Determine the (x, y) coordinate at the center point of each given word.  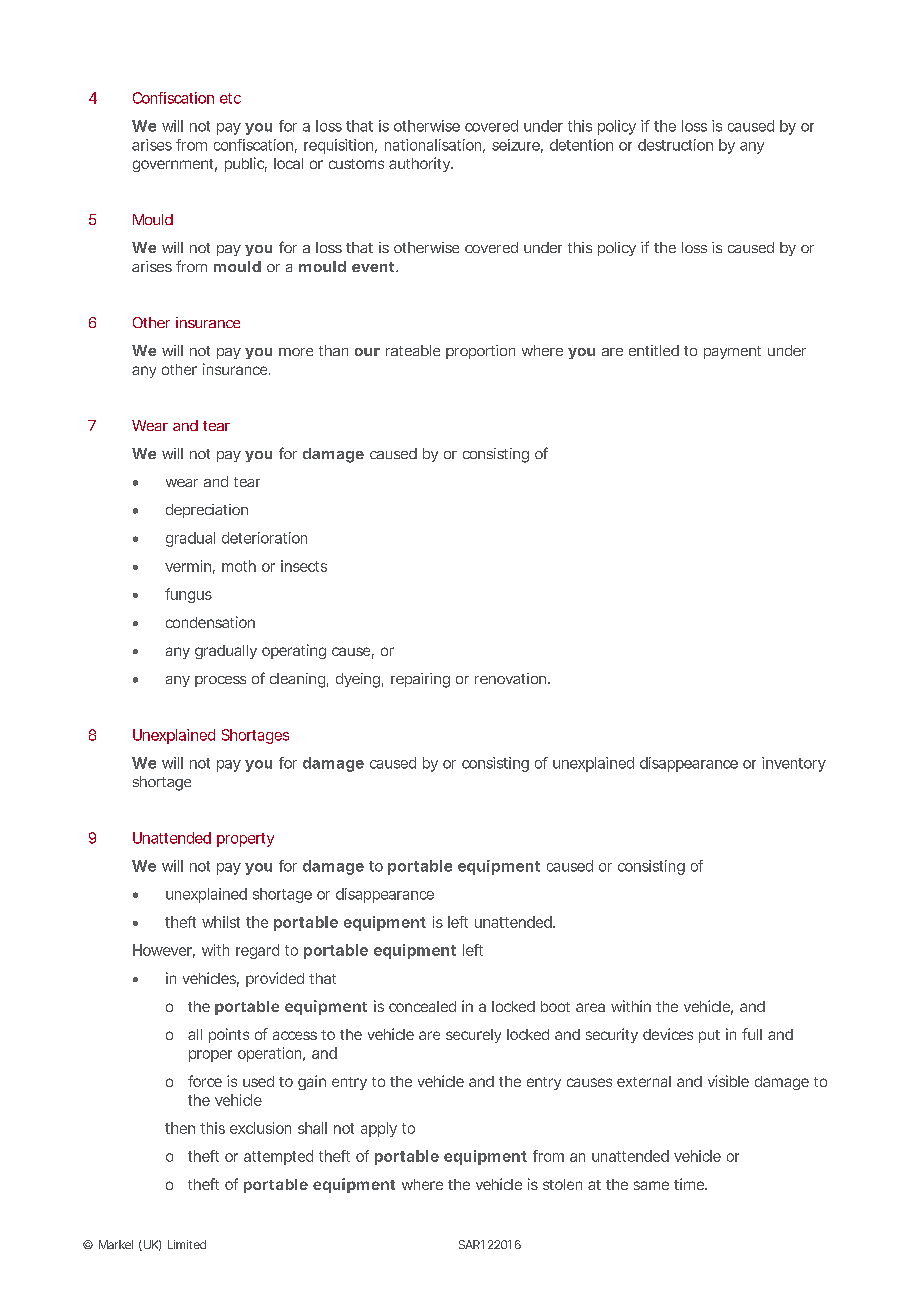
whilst (221, 922)
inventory (794, 764)
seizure (516, 145)
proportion (480, 352)
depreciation (207, 511)
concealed (422, 1006)
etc (230, 98)
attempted (278, 1157)
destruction (675, 145)
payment (732, 352)
